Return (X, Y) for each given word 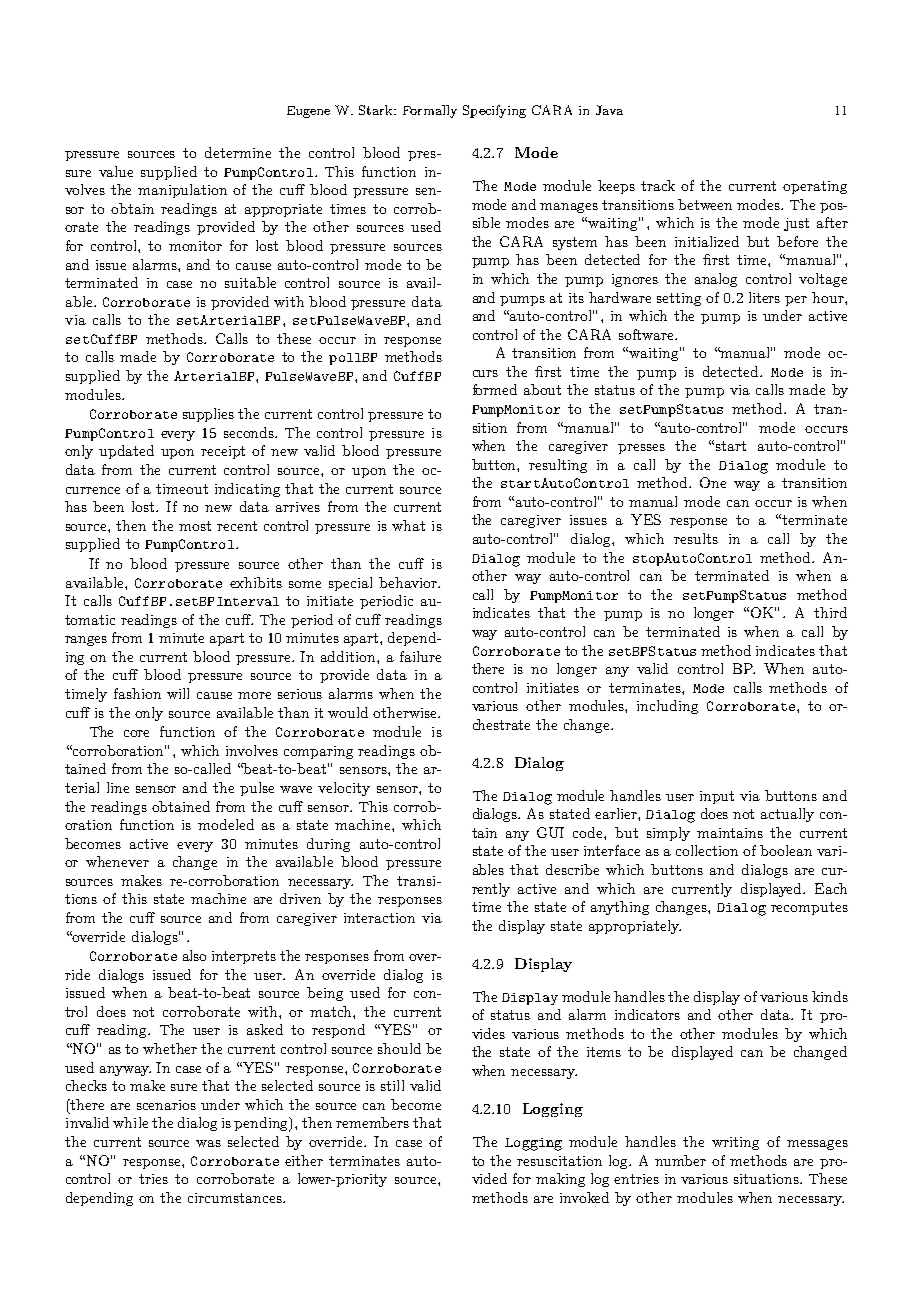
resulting (558, 466)
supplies (208, 415)
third (830, 612)
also (194, 955)
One (713, 482)
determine (238, 152)
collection (707, 850)
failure (420, 656)
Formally (430, 111)
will (178, 693)
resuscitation (559, 1161)
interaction (379, 918)
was (208, 1143)
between (705, 204)
